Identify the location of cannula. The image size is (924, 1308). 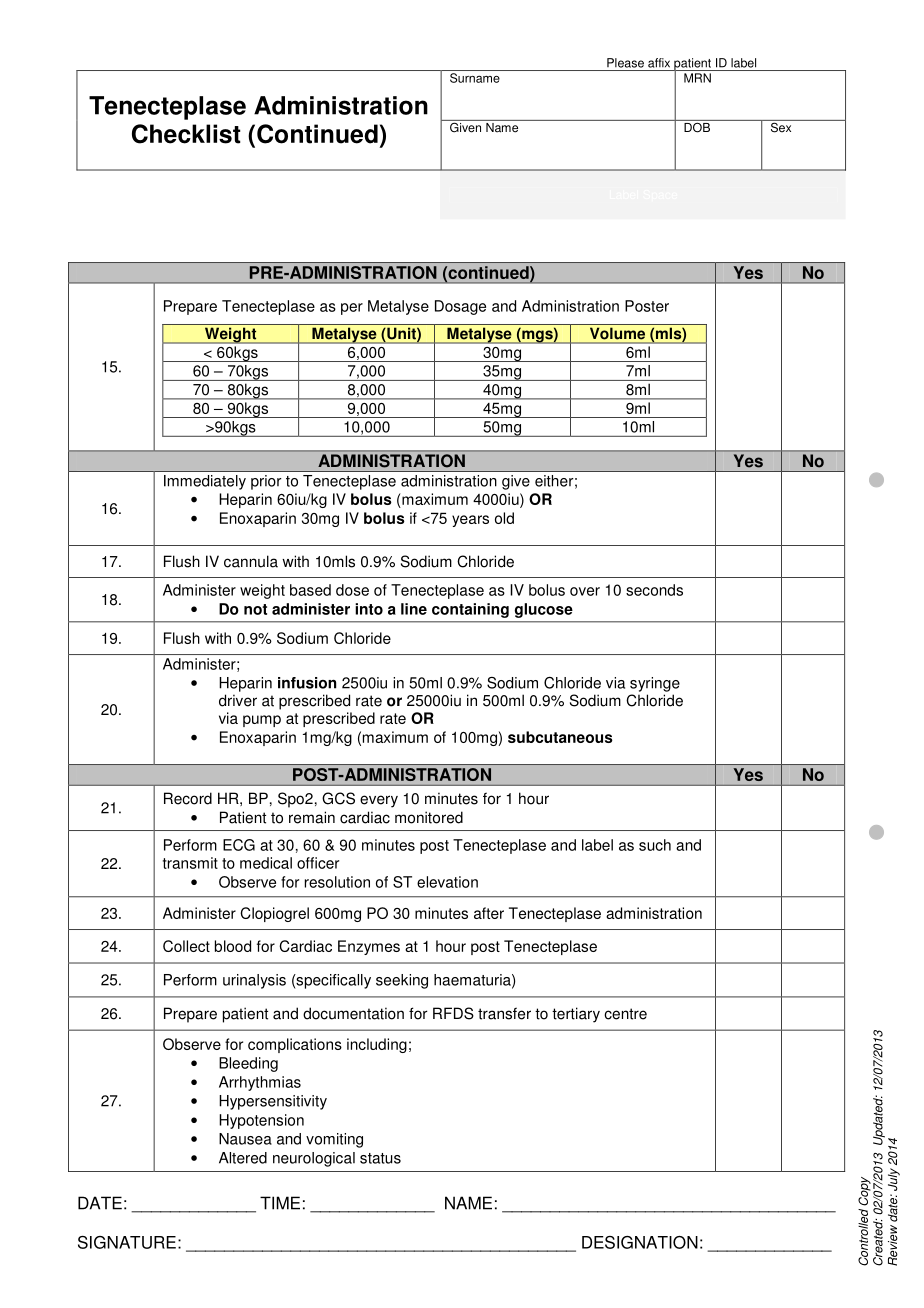
(251, 561).
